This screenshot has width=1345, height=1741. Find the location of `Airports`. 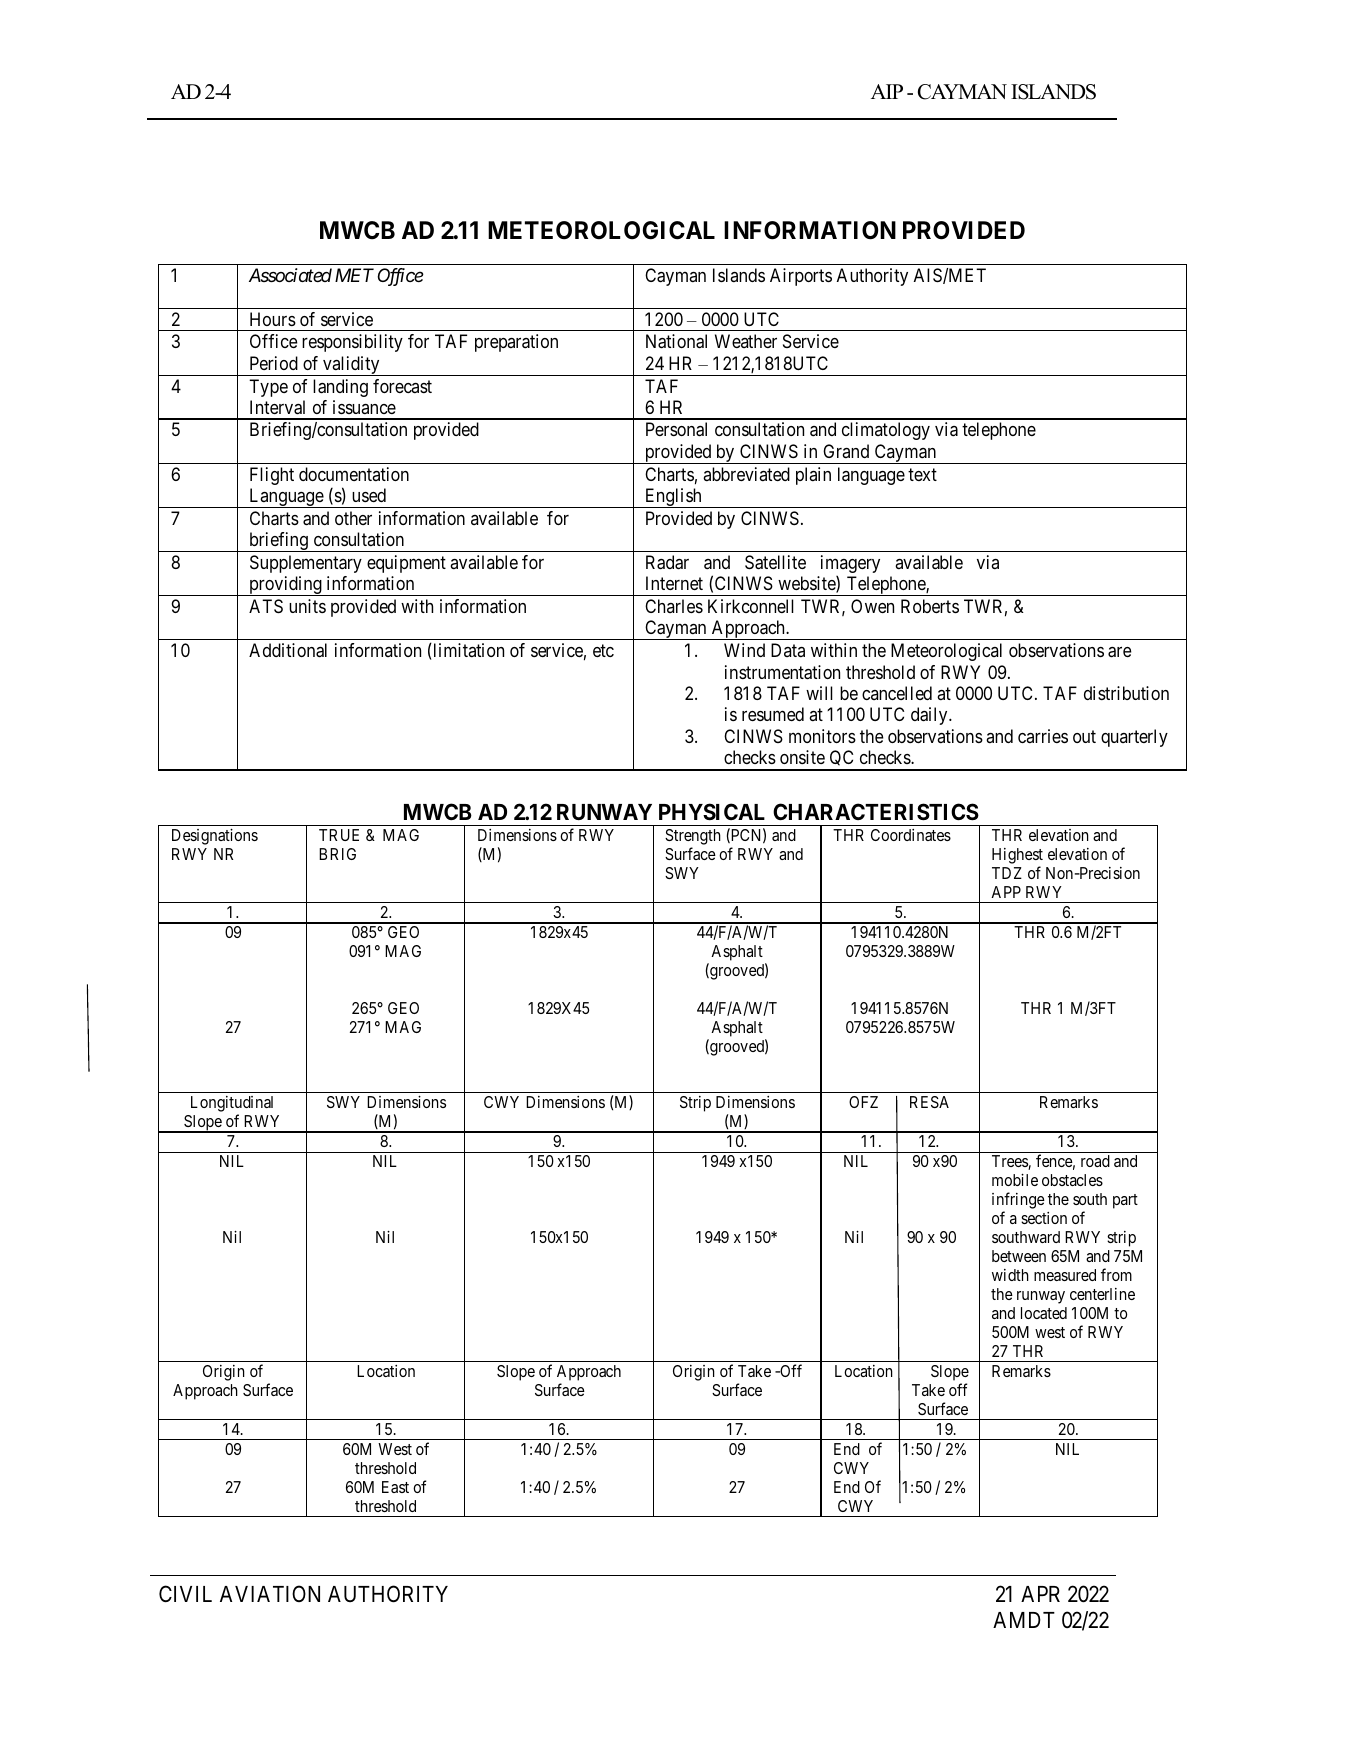

Airports is located at coordinates (801, 277).
